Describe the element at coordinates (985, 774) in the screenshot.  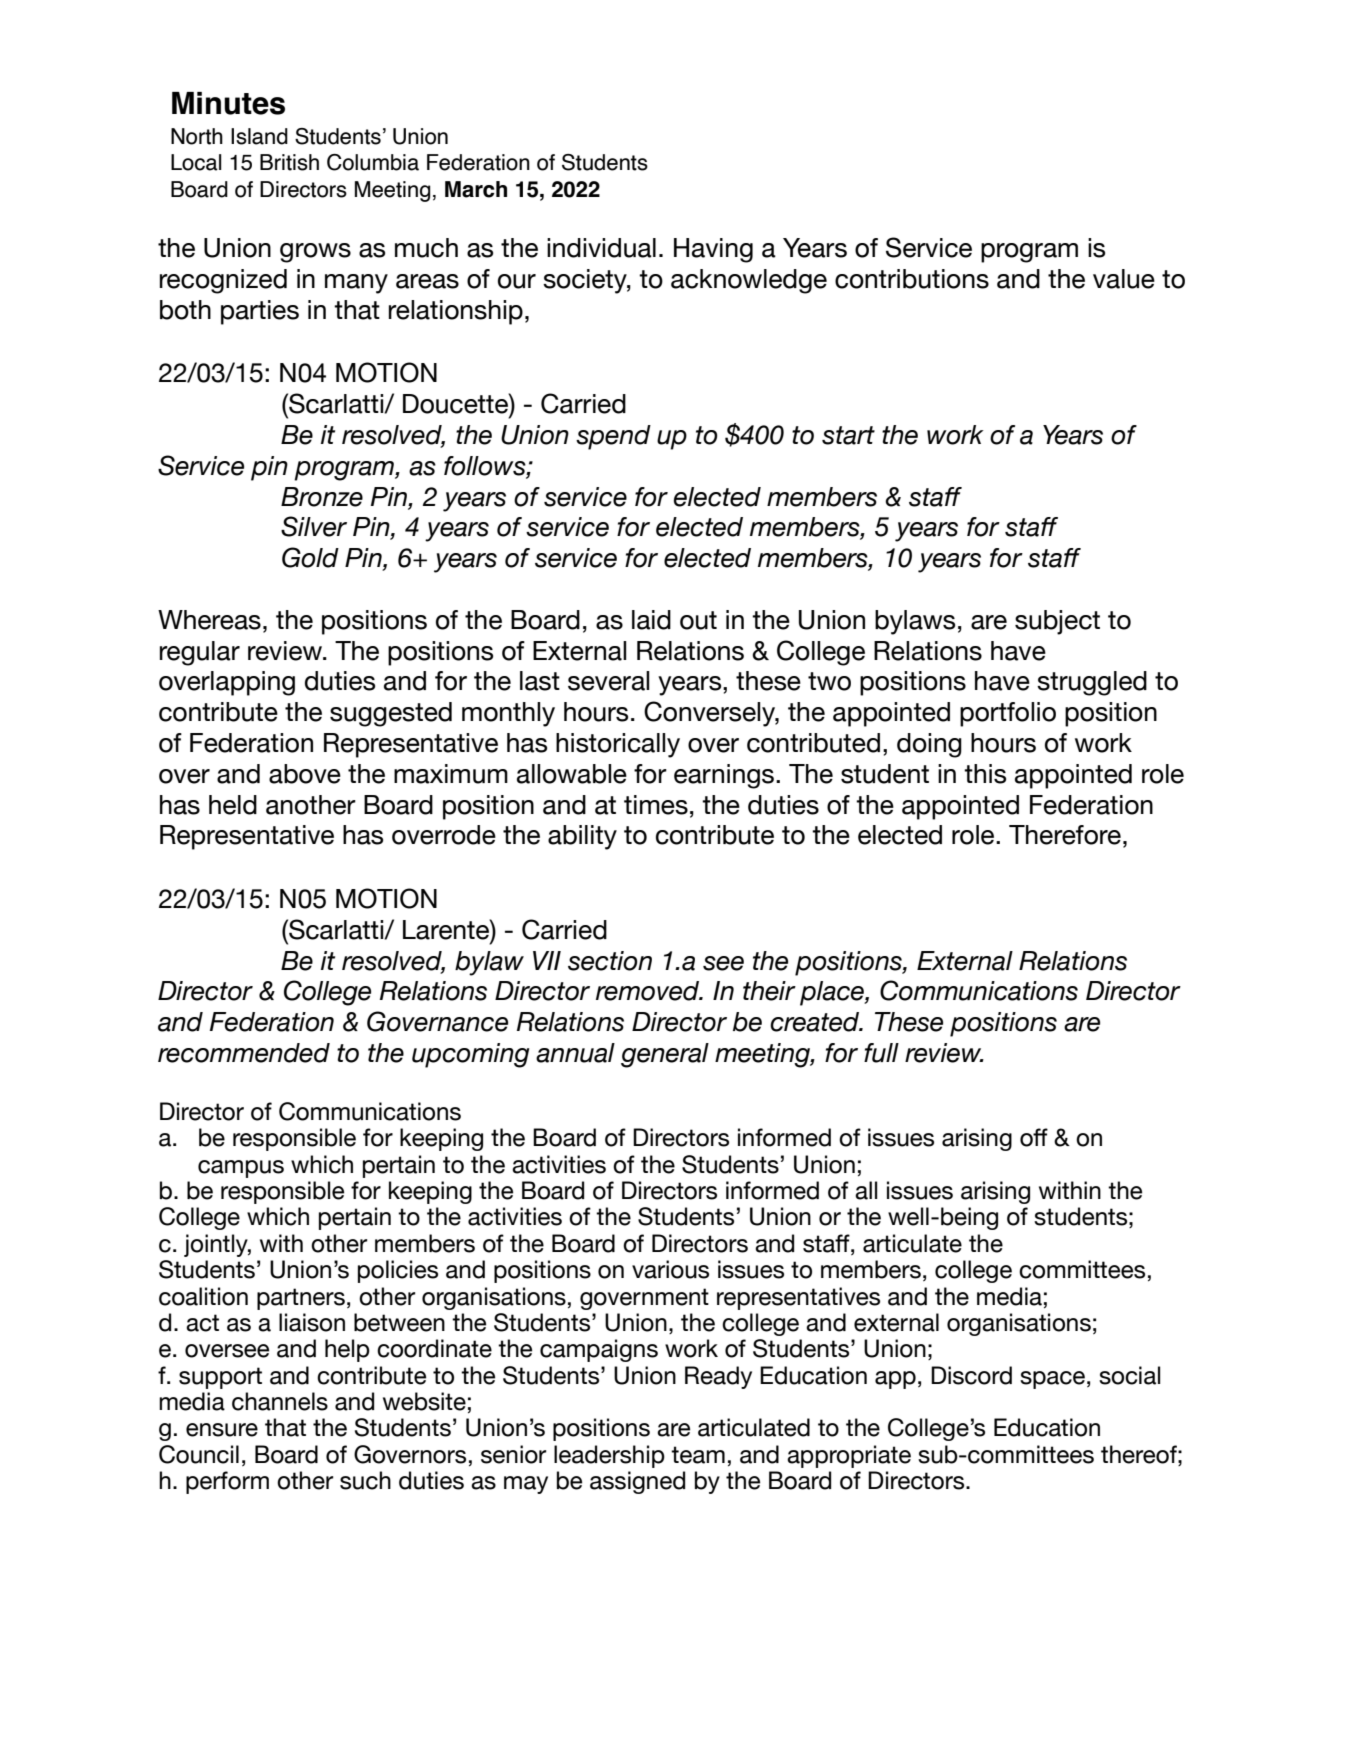
I see `this` at that location.
